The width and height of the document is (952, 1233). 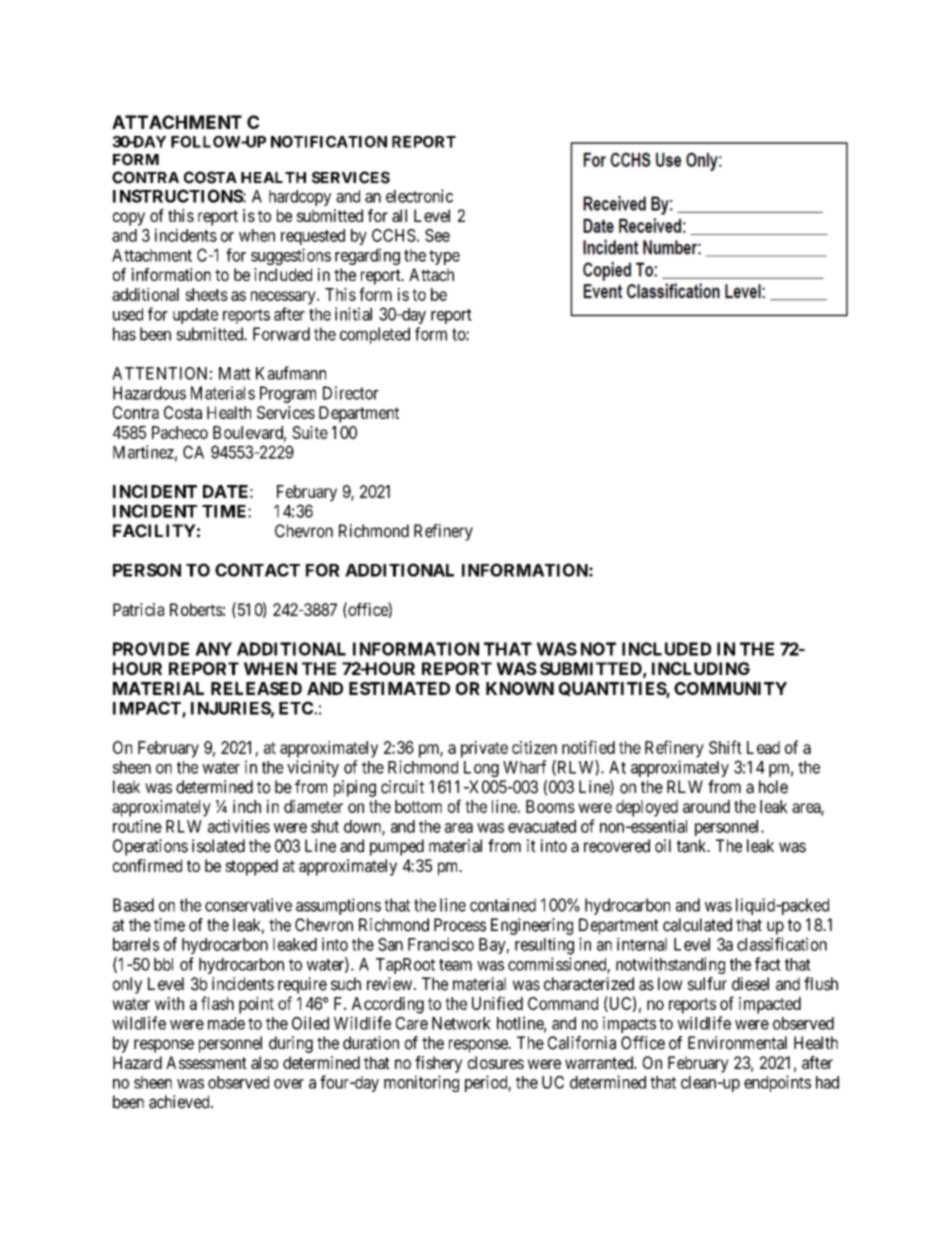 I want to click on tank, so click(x=693, y=846).
